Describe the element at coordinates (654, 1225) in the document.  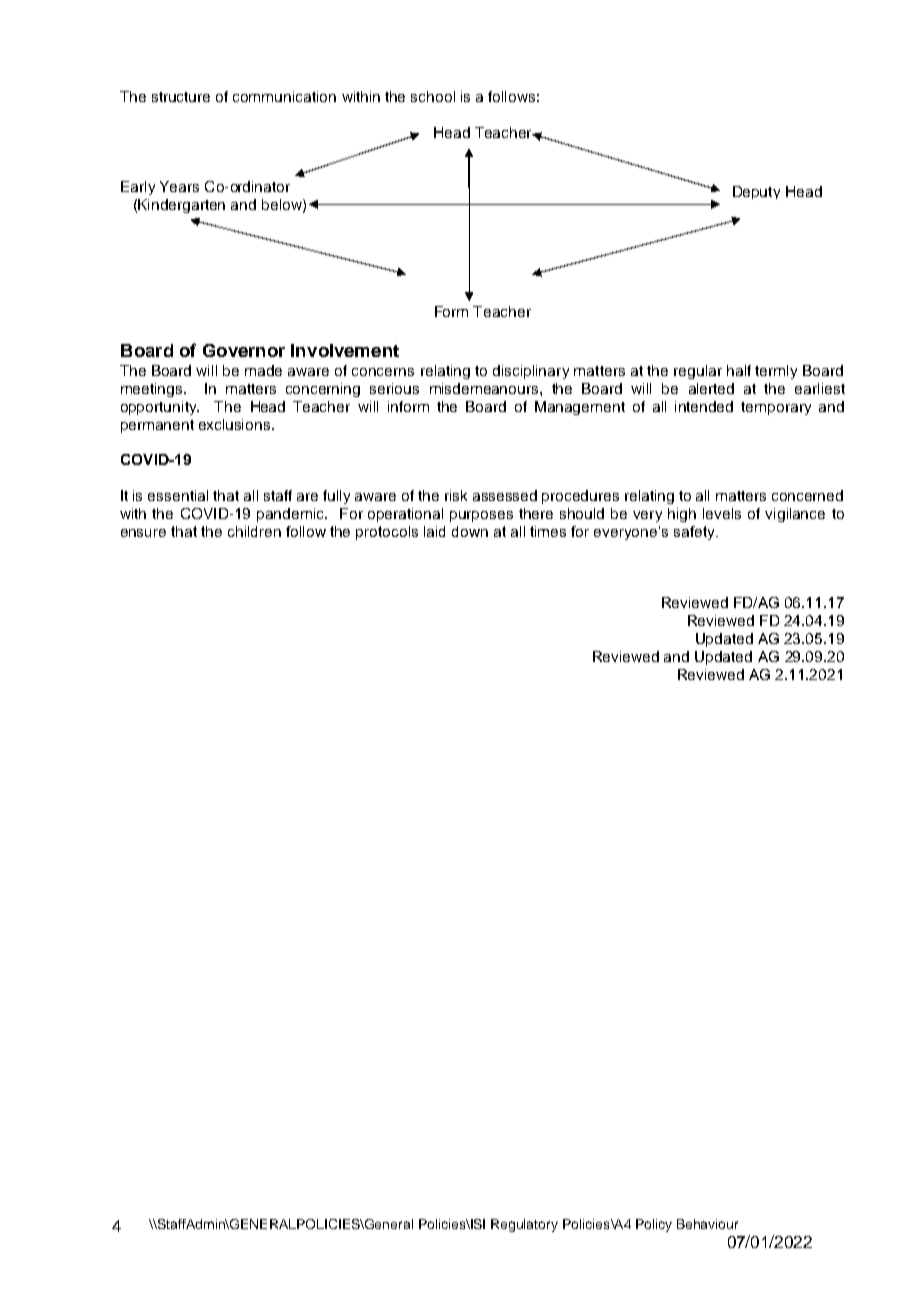
I see `Policy` at that location.
